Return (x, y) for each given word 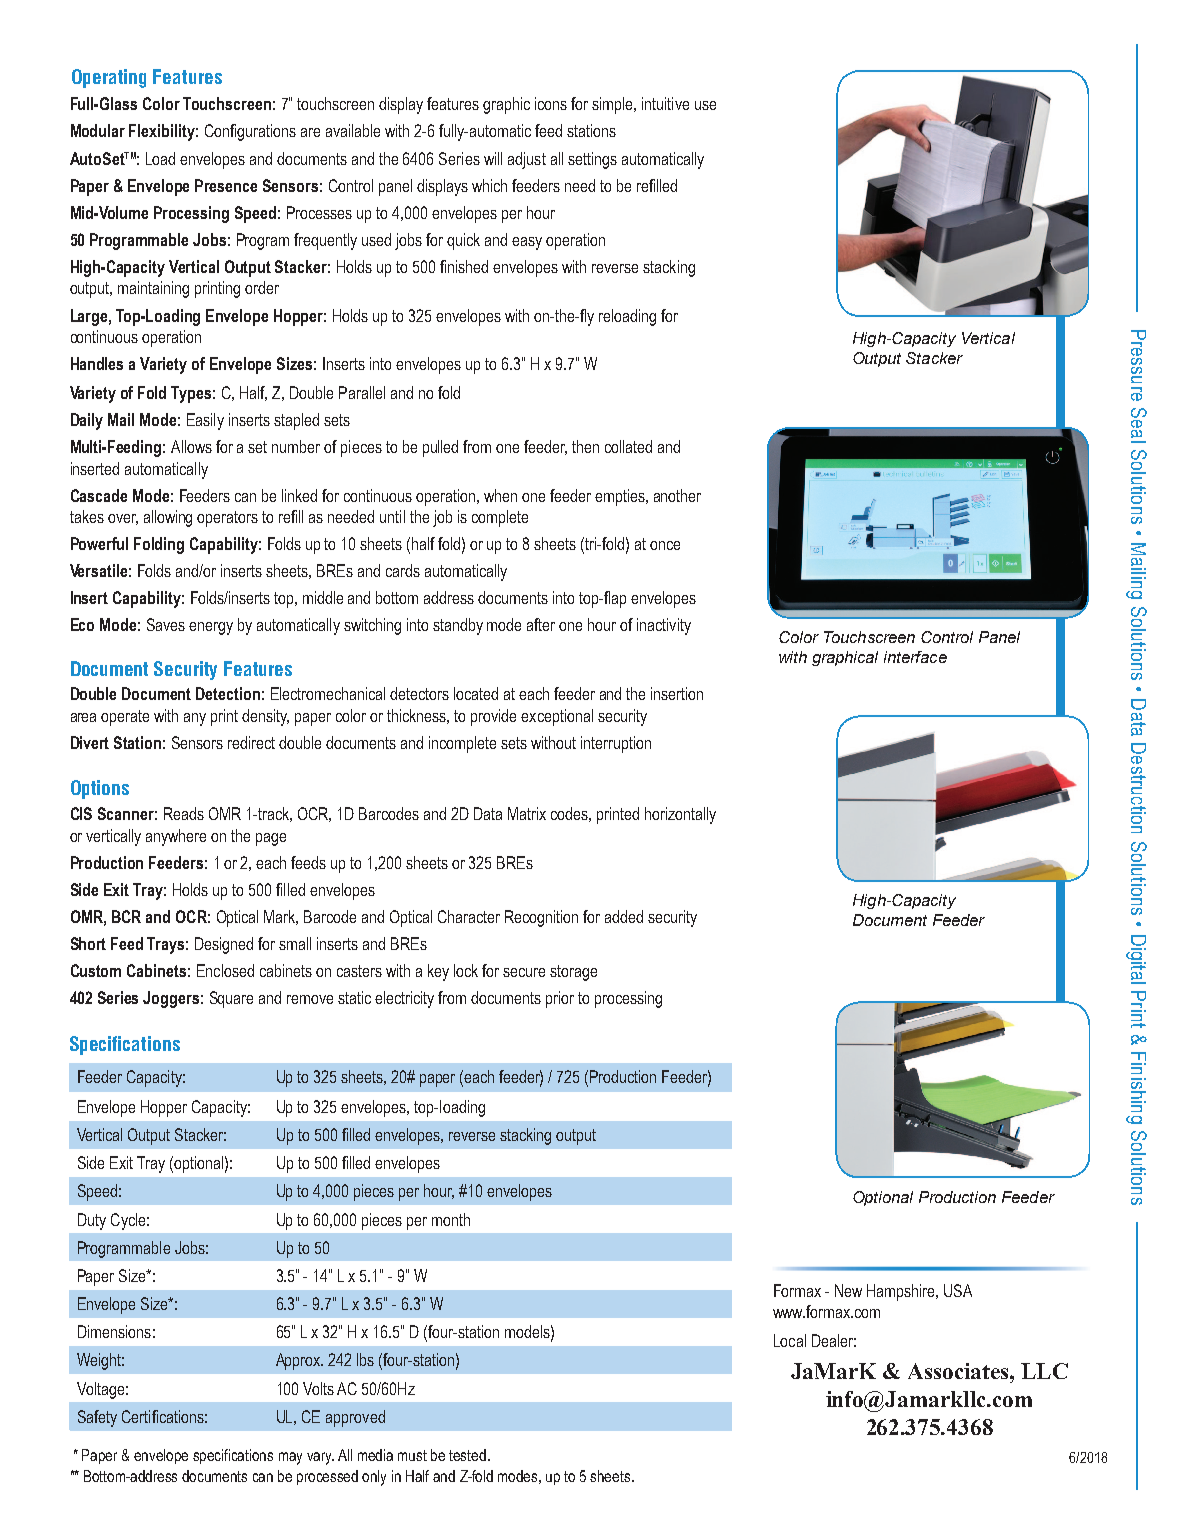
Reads (184, 813)
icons (551, 103)
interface (915, 657)
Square (231, 999)
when (500, 495)
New (848, 1290)
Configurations (250, 132)
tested (467, 1455)
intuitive (665, 103)
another (677, 495)
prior (560, 999)
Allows (191, 446)
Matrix (527, 813)
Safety (97, 1418)
